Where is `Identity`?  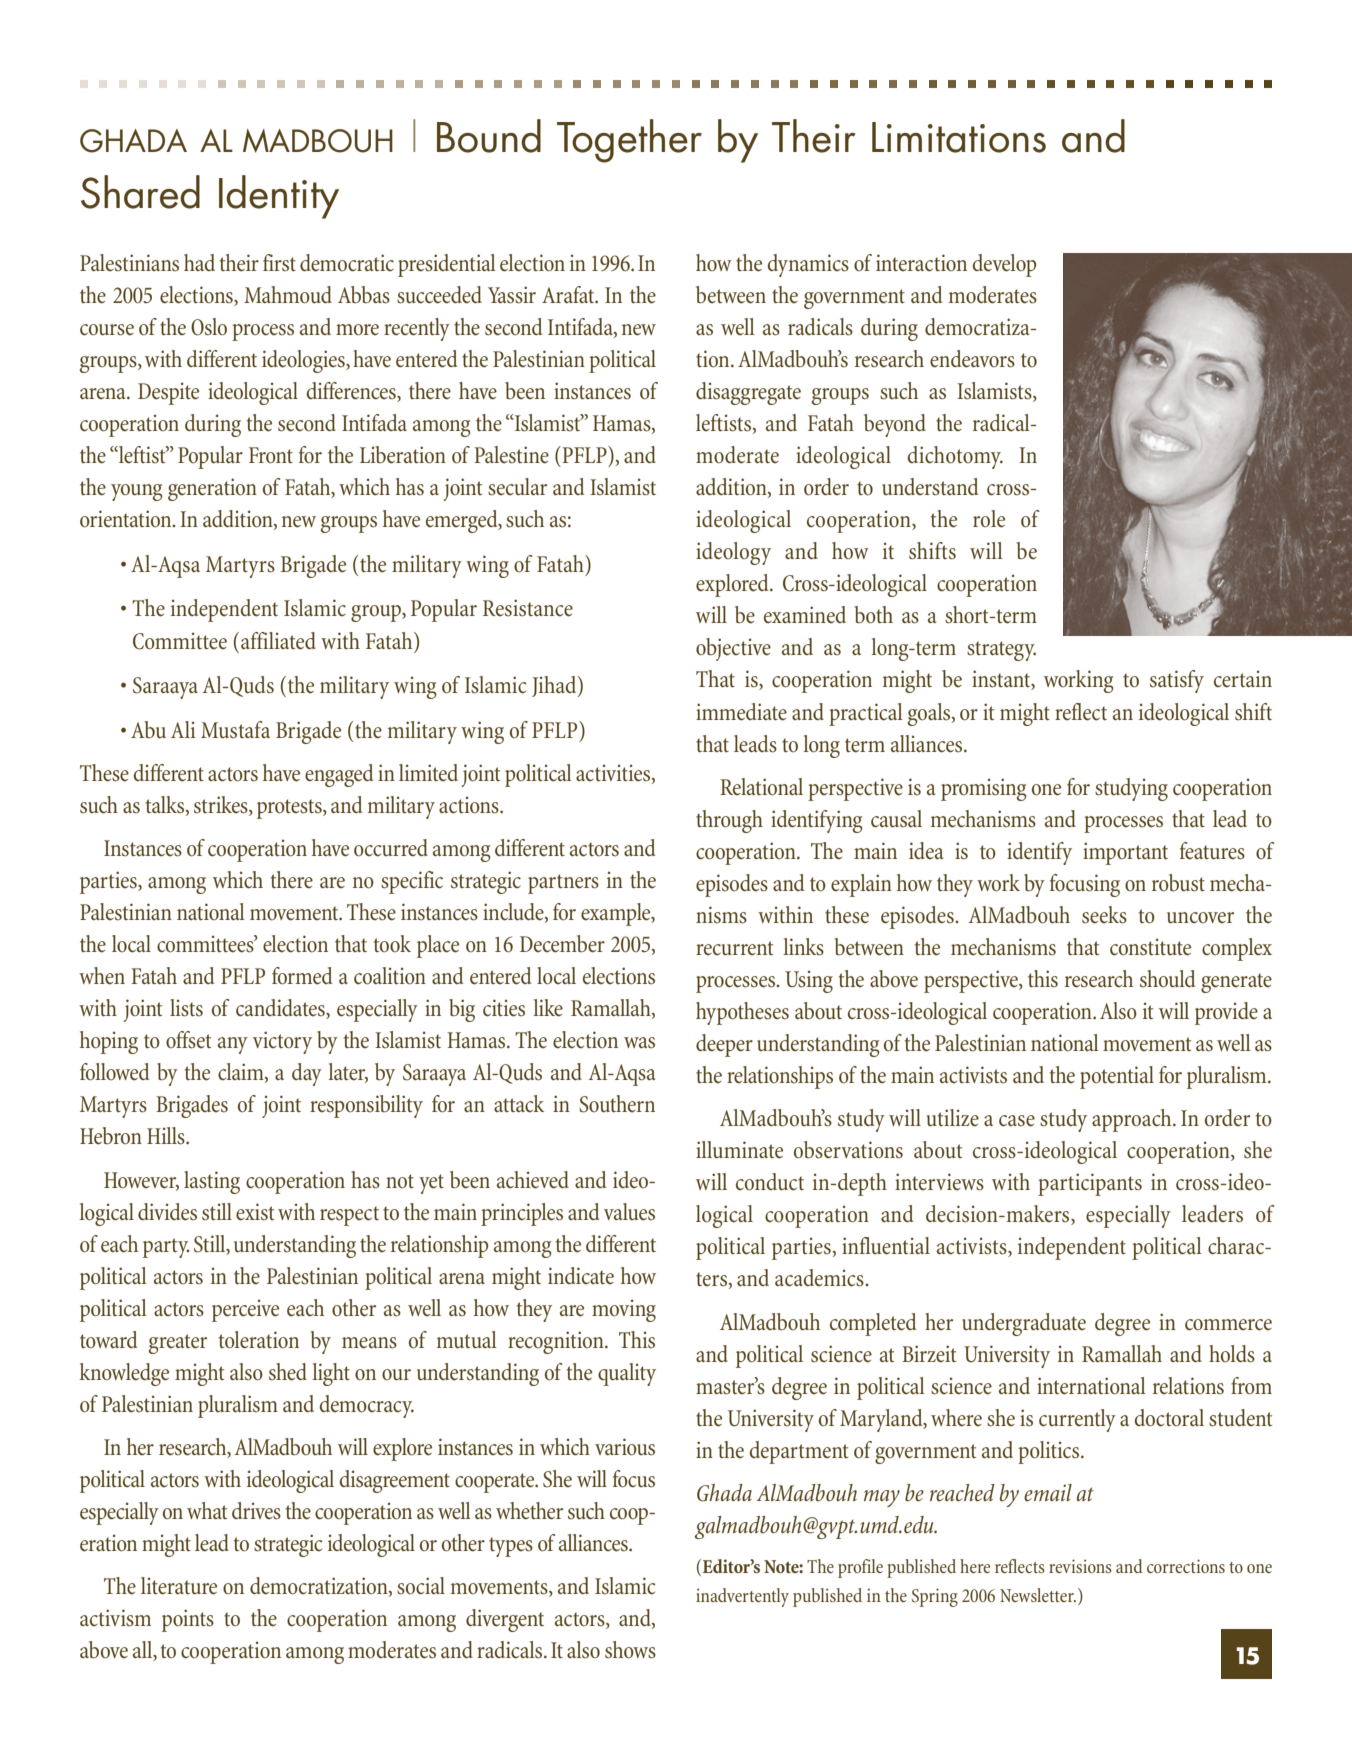
Identity is located at coordinates (279, 197).
